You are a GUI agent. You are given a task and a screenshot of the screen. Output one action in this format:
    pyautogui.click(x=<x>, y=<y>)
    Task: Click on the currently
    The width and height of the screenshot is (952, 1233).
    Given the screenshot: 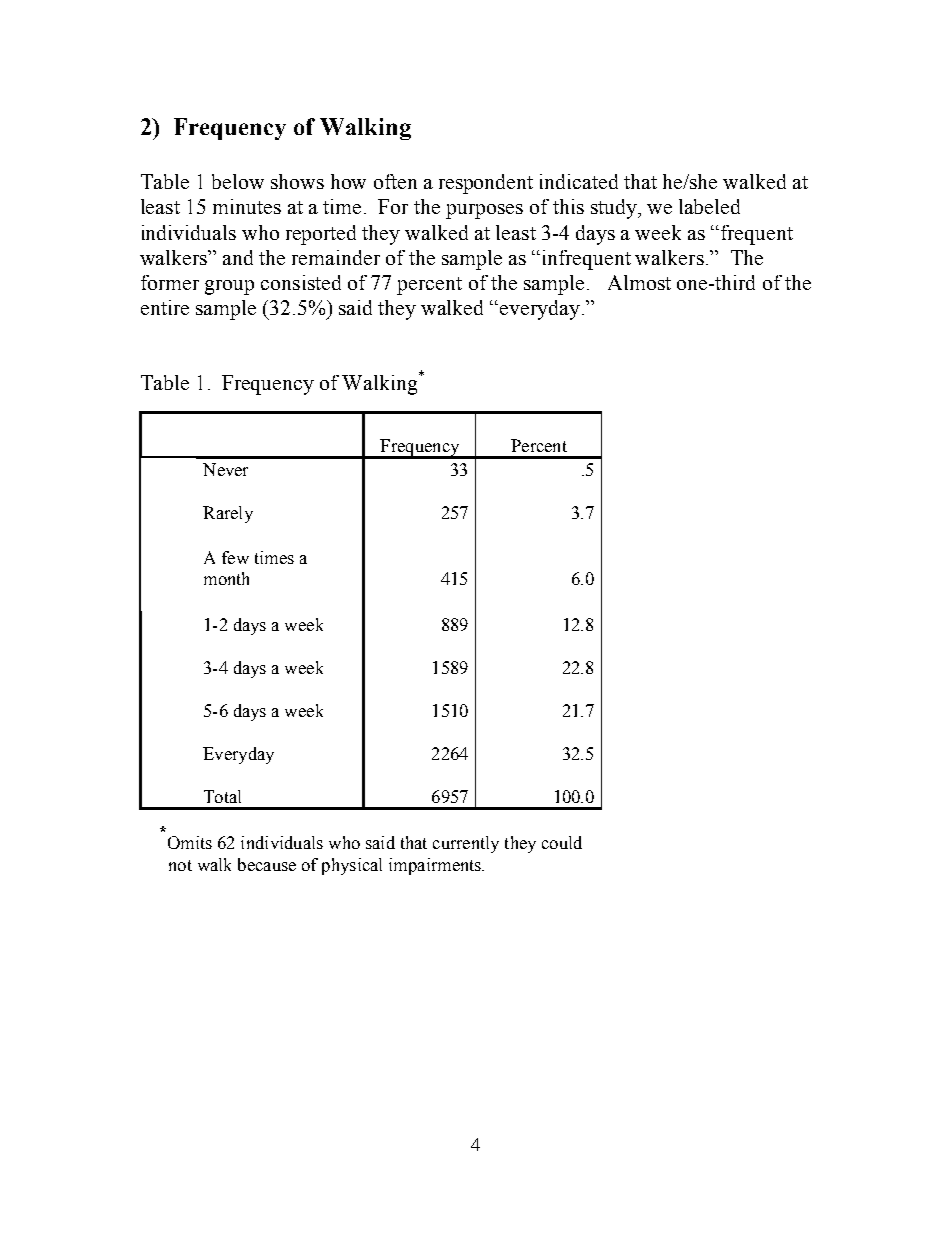 What is the action you would take?
    pyautogui.click(x=466, y=844)
